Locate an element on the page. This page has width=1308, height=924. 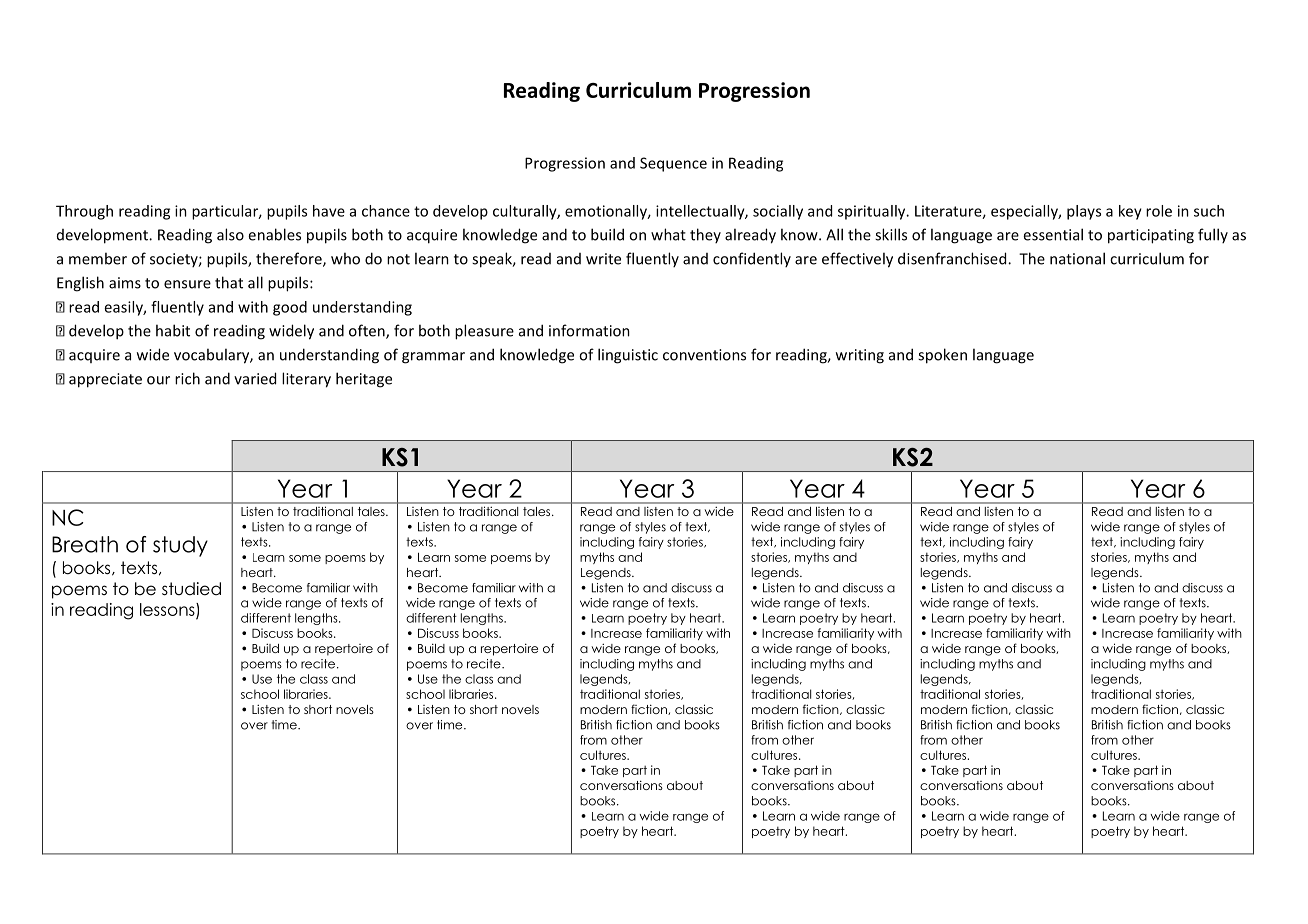
study is located at coordinates (180, 546).
